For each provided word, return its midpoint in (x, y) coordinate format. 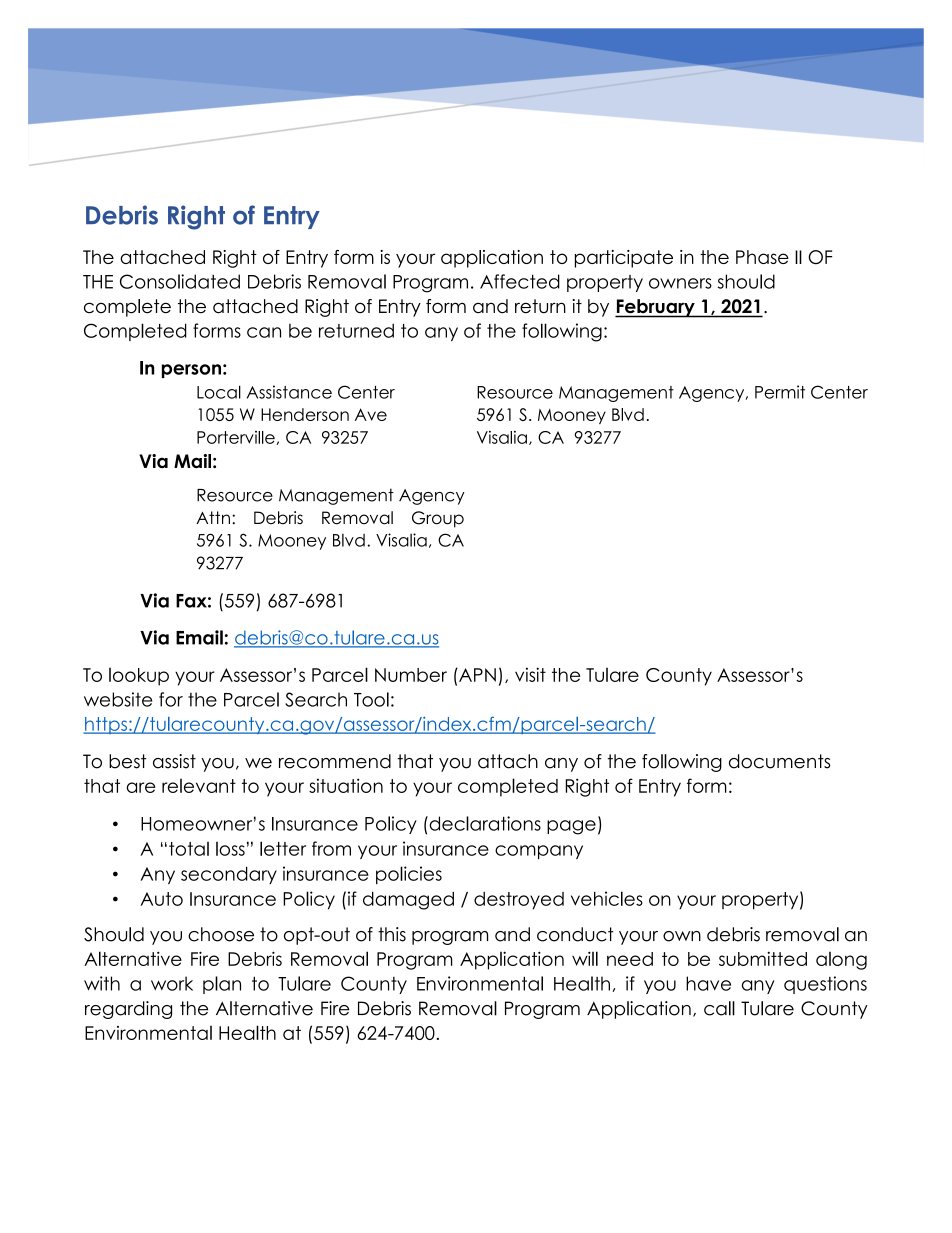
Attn (213, 517)
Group (438, 519)
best (128, 761)
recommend (335, 761)
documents (780, 761)
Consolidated (180, 281)
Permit (780, 392)
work (172, 983)
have (708, 983)
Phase (762, 257)
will (585, 958)
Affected (520, 281)
